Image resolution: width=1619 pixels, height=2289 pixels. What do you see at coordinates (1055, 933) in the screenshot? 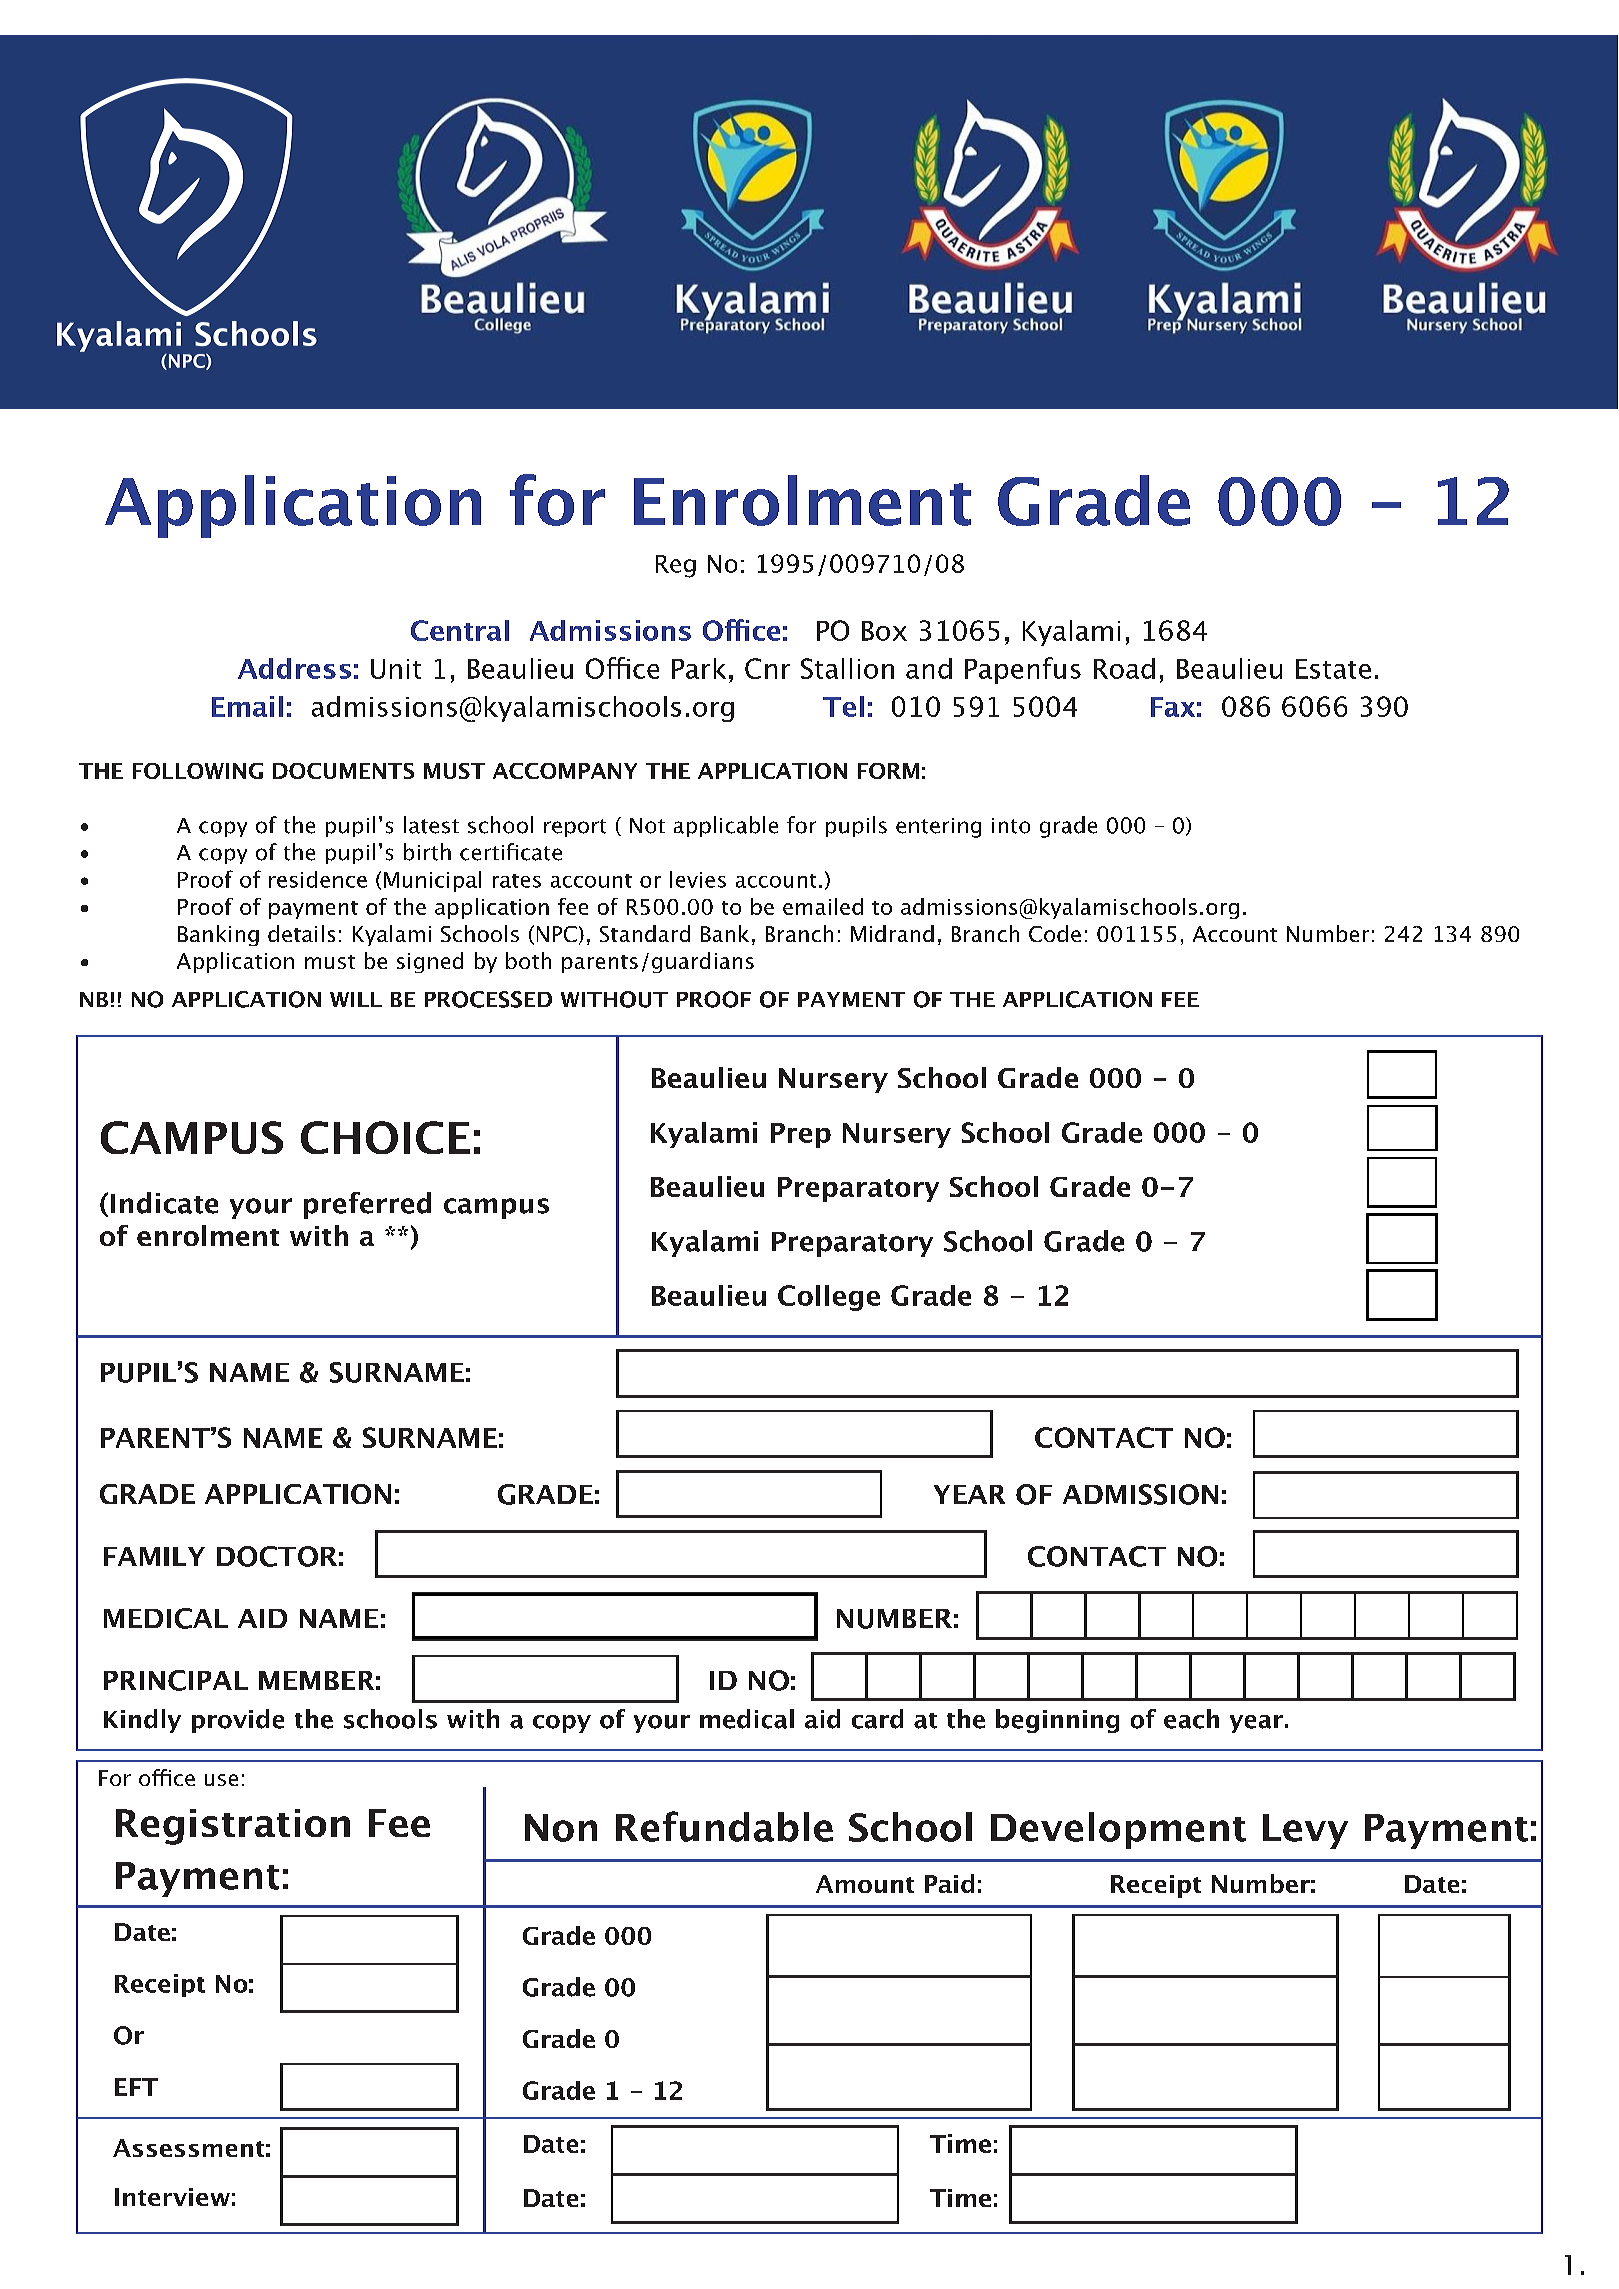
I see `Code` at bounding box center [1055, 933].
